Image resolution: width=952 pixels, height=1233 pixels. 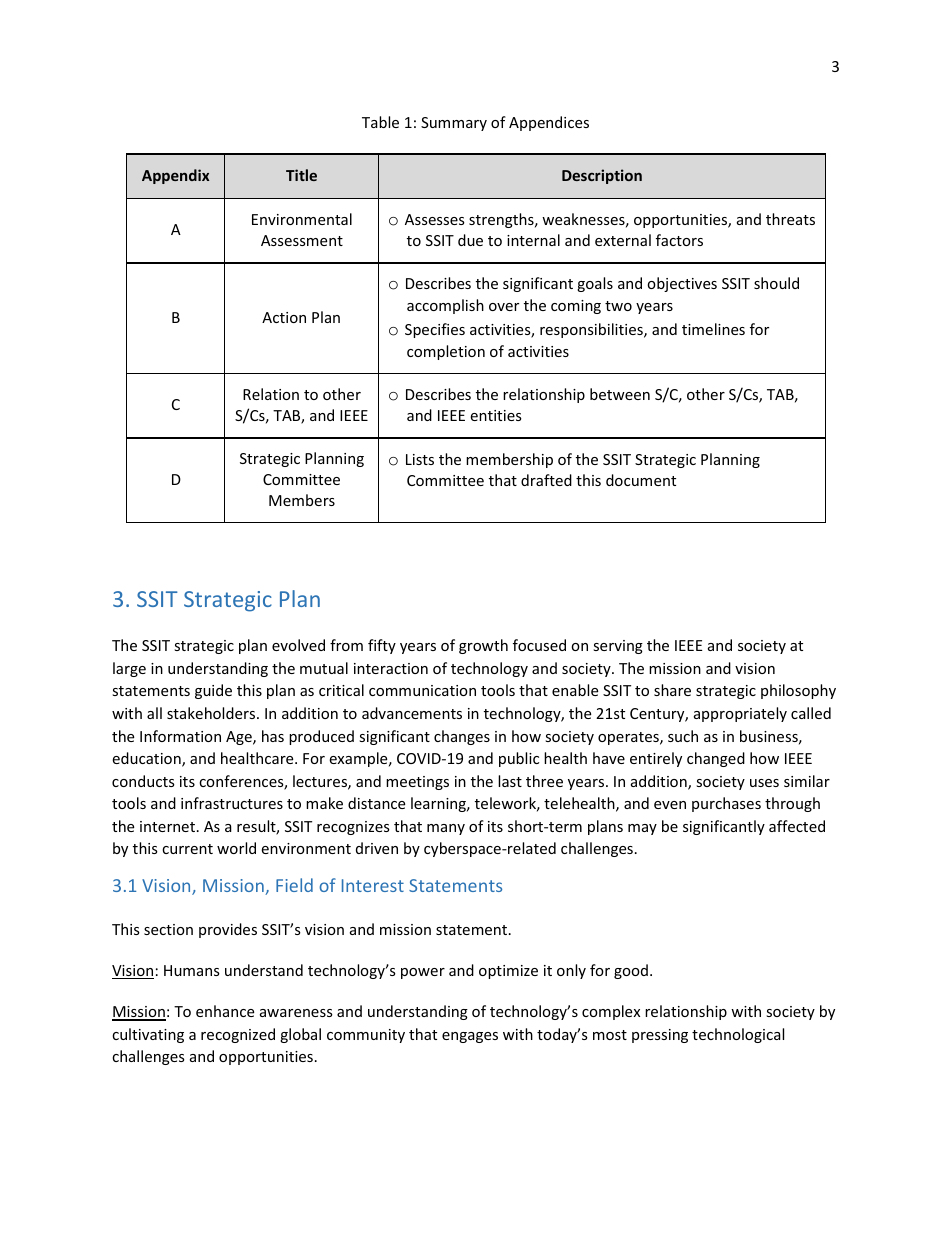 I want to click on engages, so click(x=470, y=1037).
